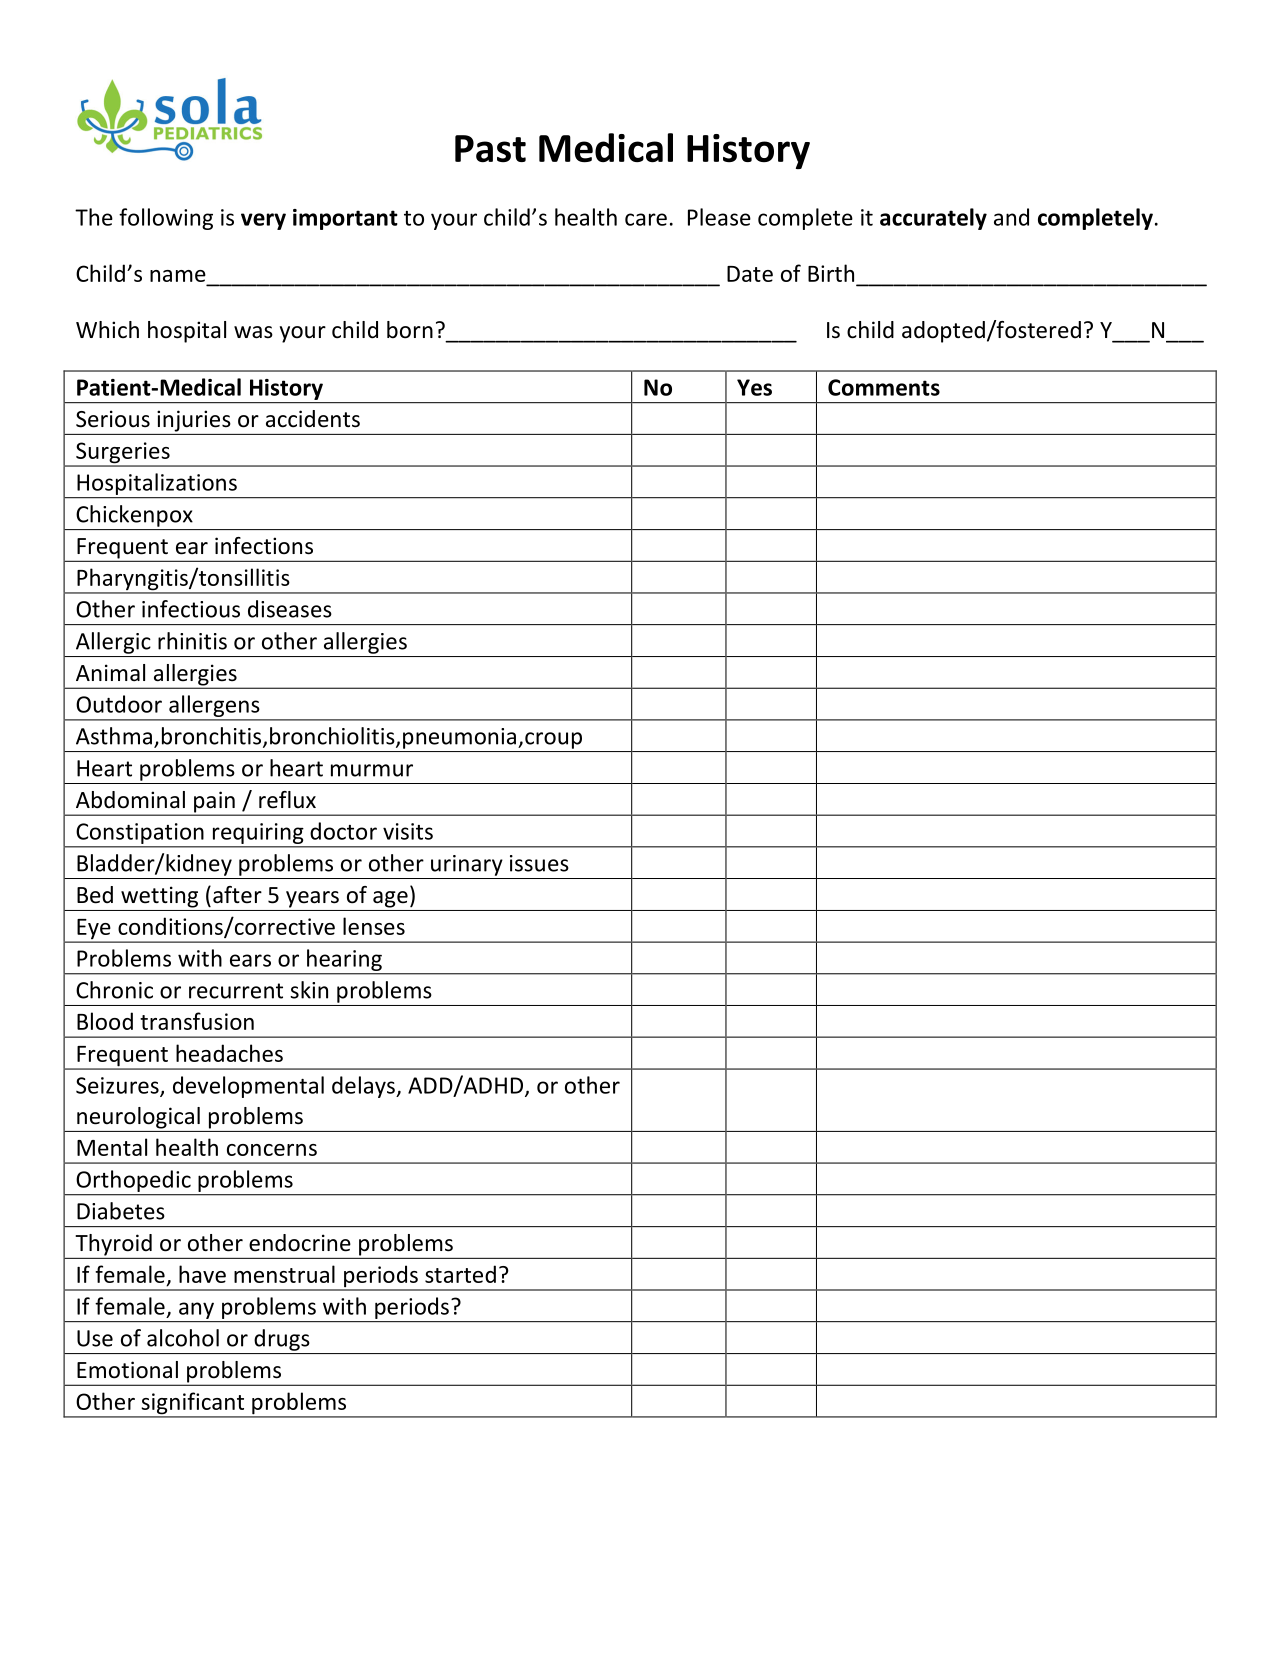  Describe the element at coordinates (290, 609) in the screenshot. I see `diseases` at that location.
